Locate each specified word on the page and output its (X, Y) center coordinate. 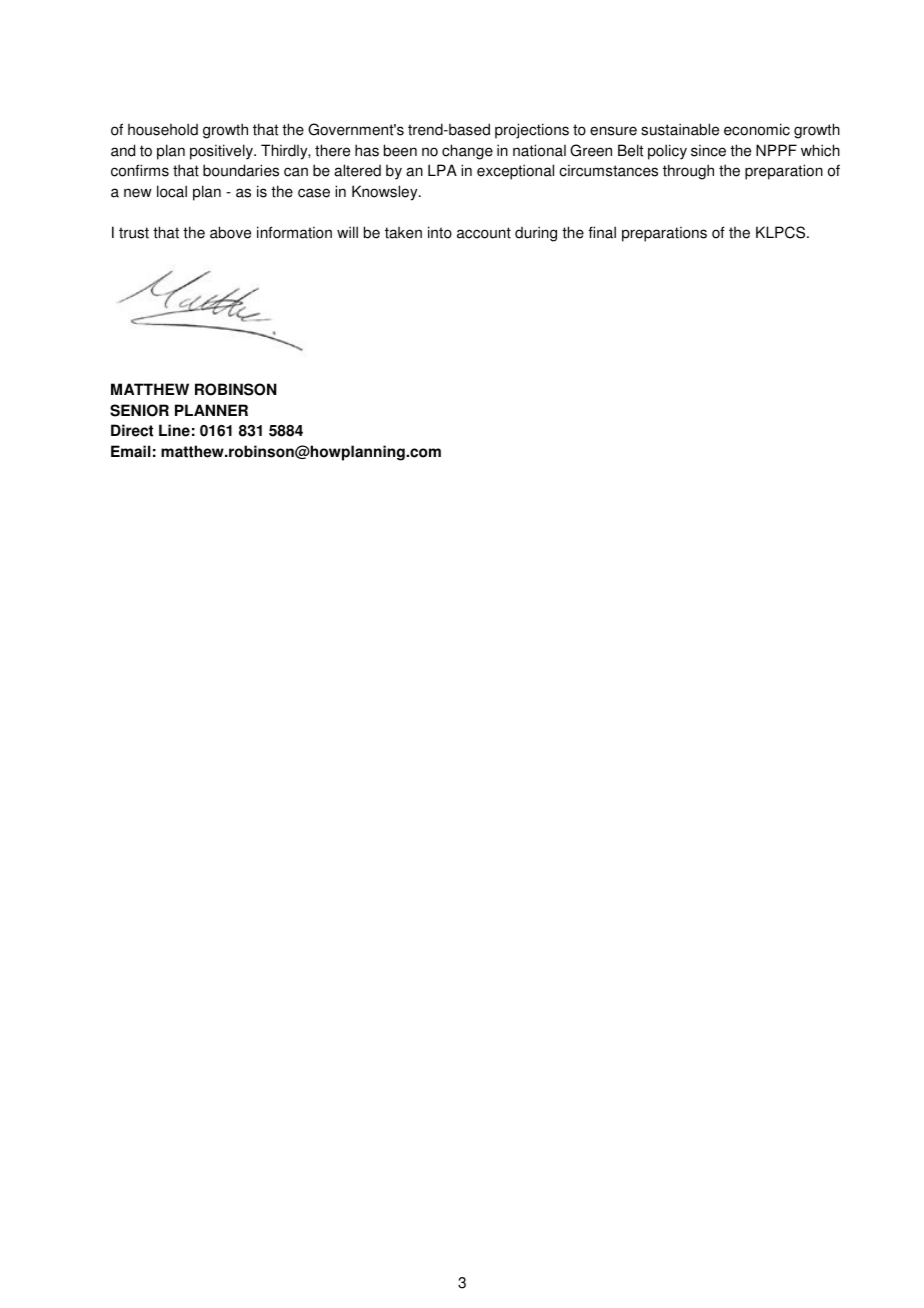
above (230, 232)
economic (757, 129)
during (536, 234)
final (602, 232)
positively (222, 152)
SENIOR (139, 410)
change (467, 152)
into (440, 232)
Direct (132, 430)
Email (131, 451)
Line (174, 430)
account (484, 233)
